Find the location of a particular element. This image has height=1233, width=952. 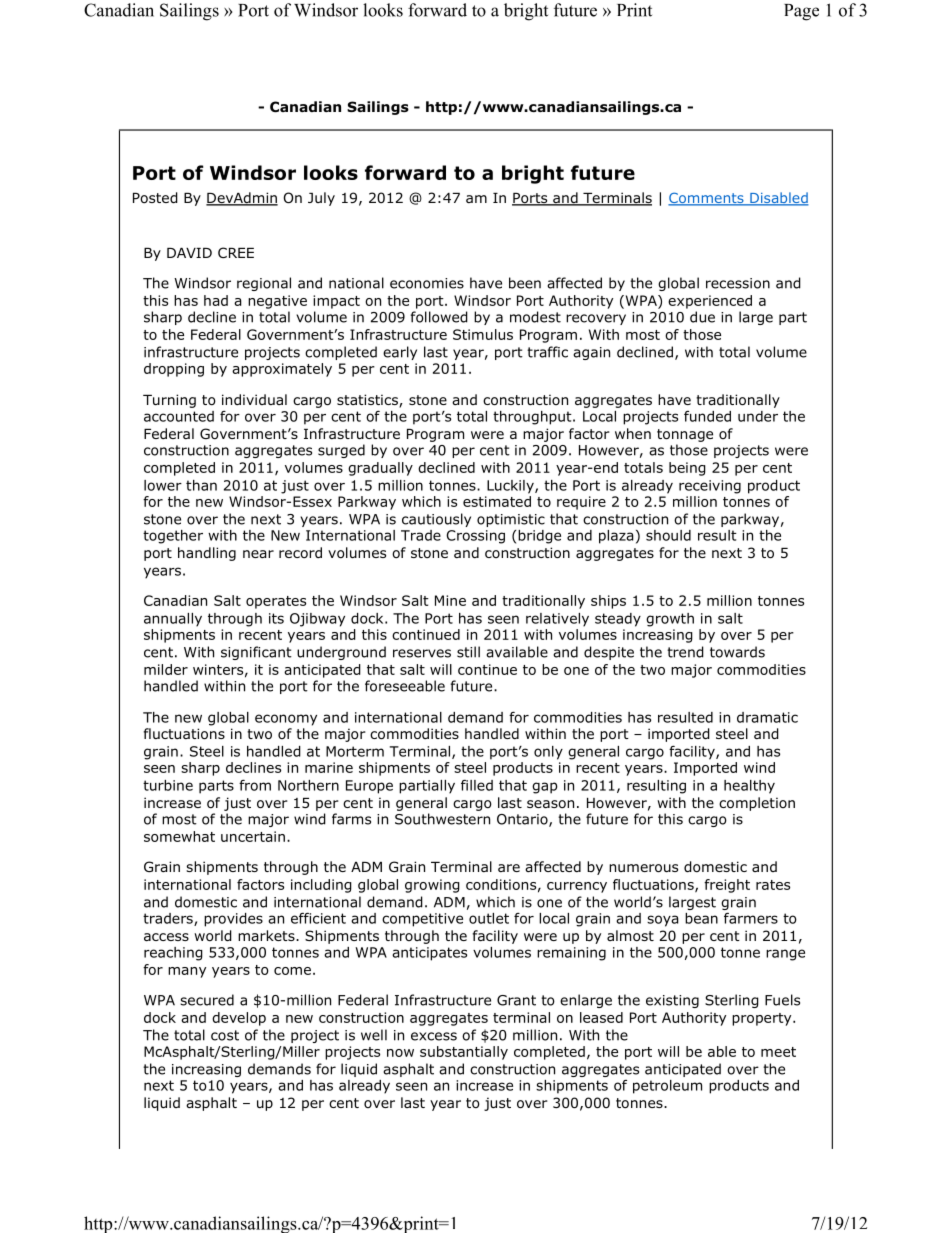

meet is located at coordinates (778, 1052).
